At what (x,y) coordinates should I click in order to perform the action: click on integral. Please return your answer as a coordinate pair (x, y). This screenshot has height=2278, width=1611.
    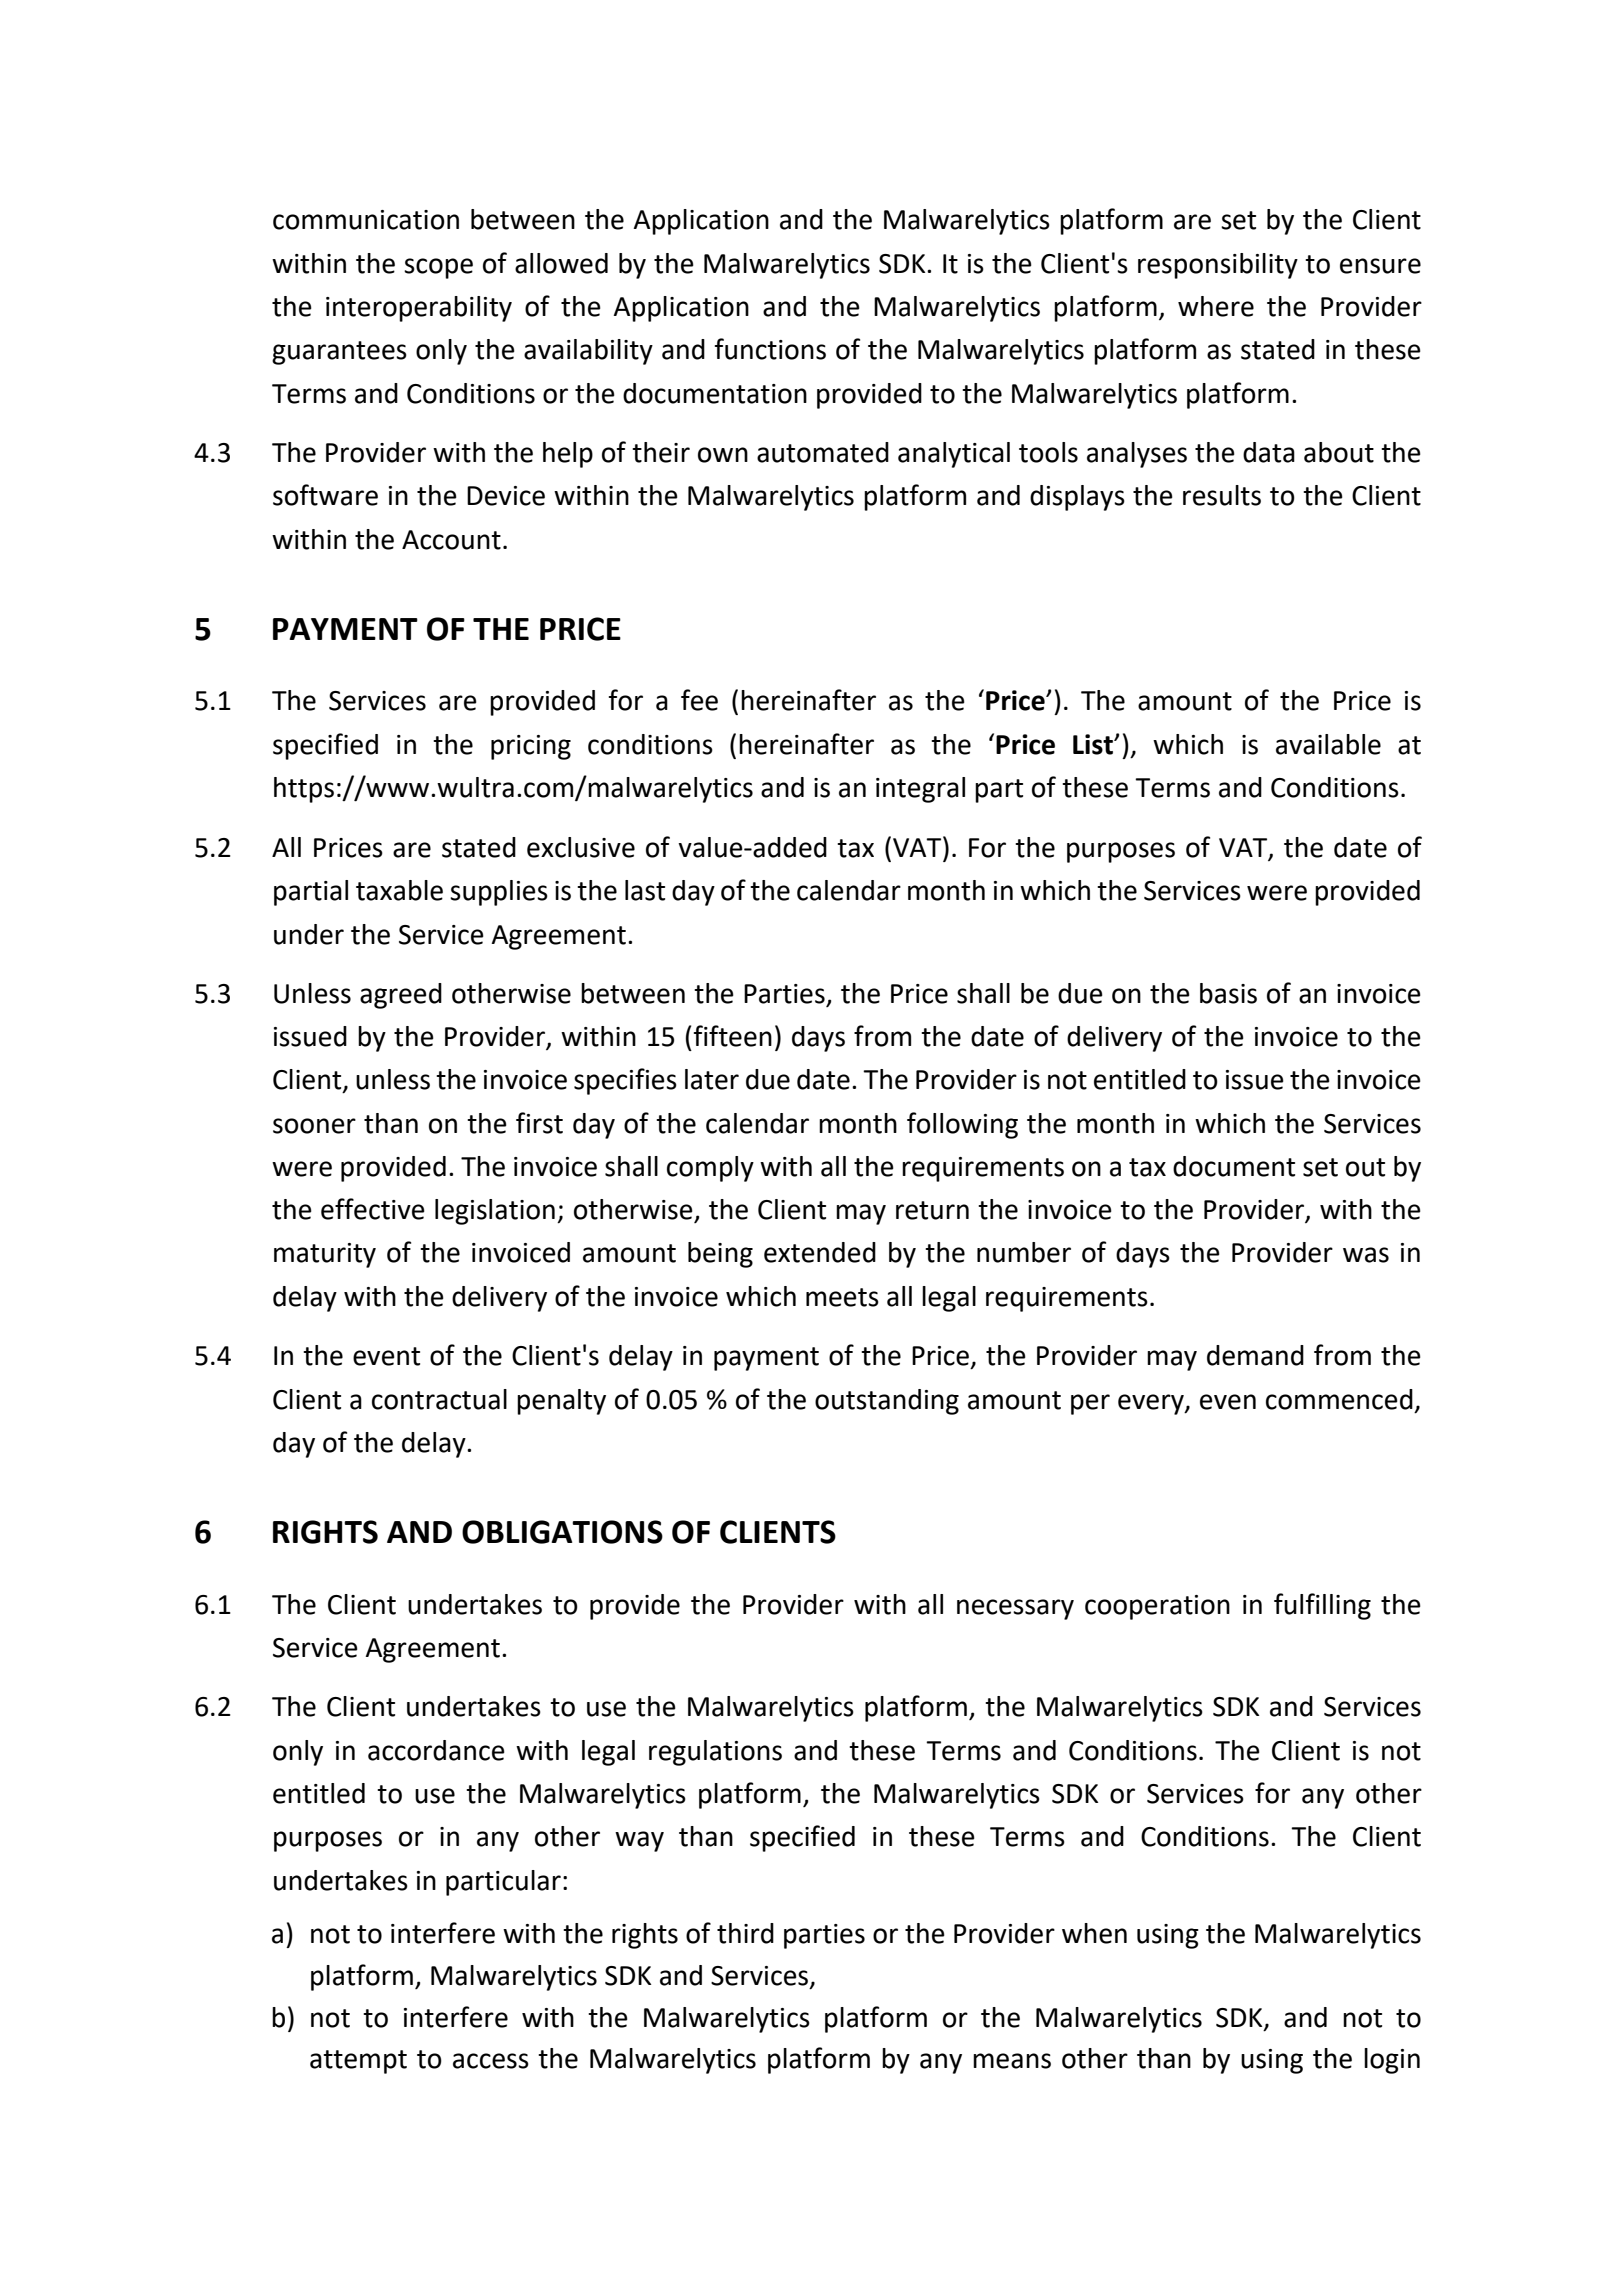
    Looking at the image, I should click on (920, 790).
